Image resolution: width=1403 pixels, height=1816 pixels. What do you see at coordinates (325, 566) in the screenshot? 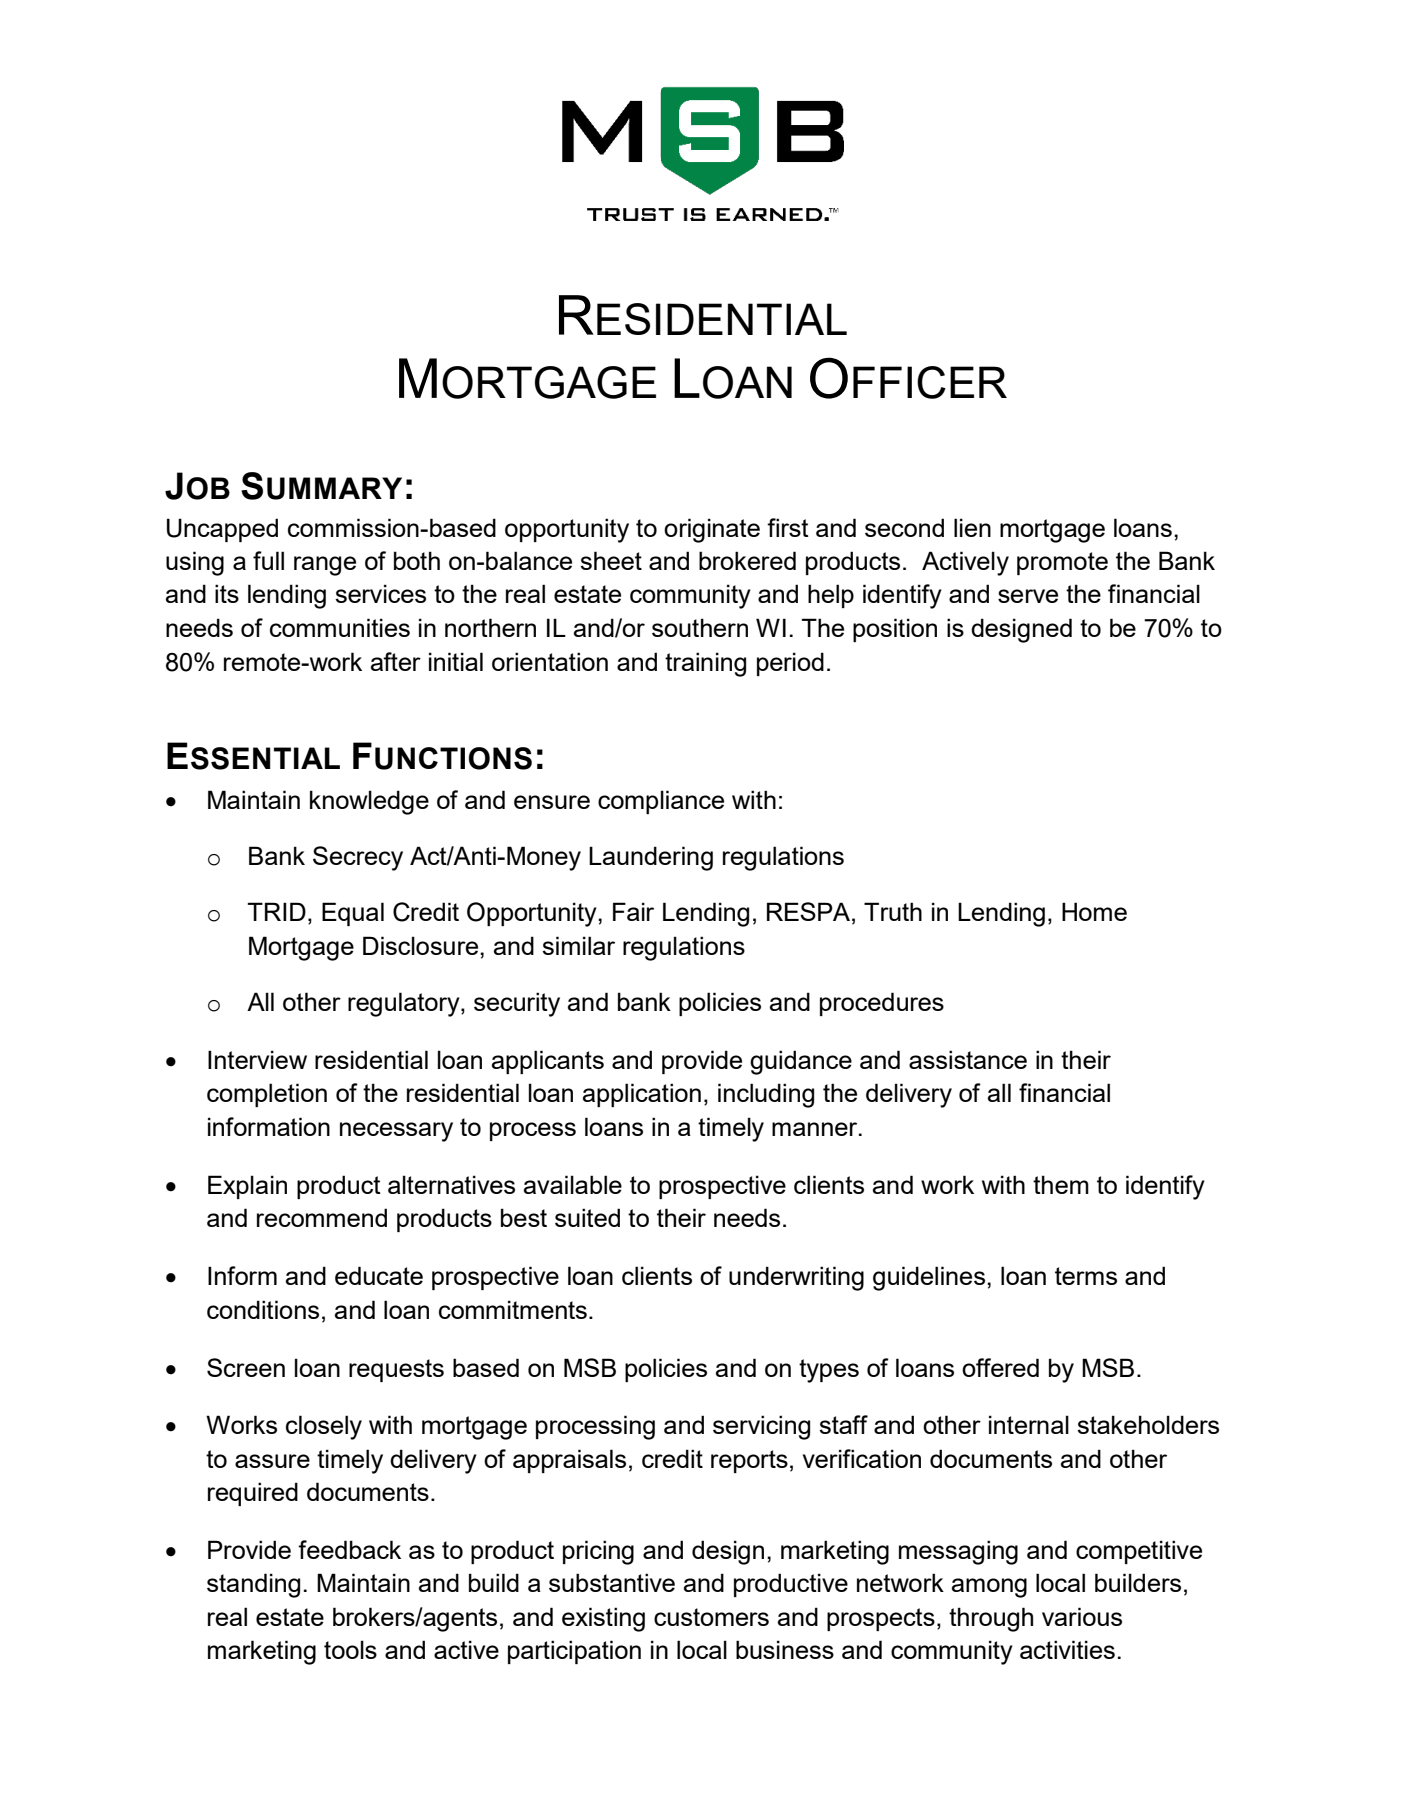
I see `range` at bounding box center [325, 566].
